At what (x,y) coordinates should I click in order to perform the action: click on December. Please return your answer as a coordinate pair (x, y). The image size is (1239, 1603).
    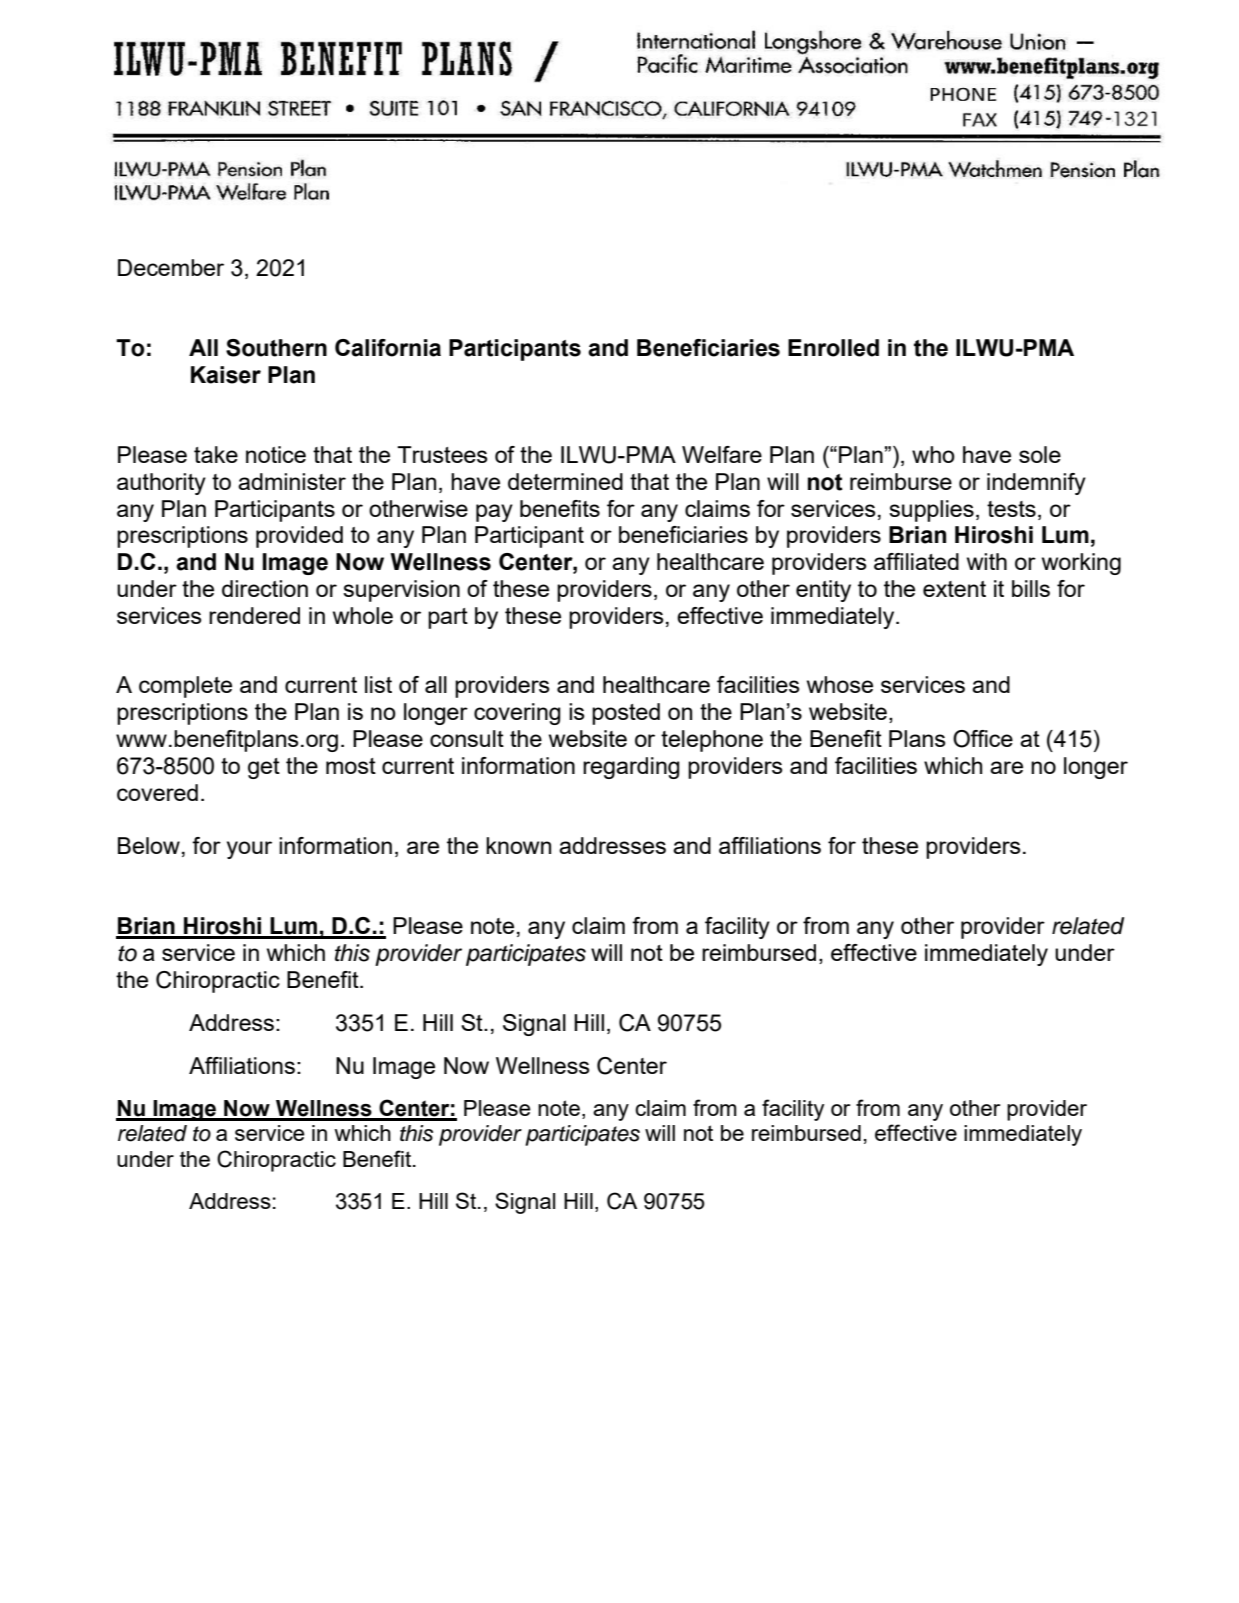
    Looking at the image, I should click on (171, 267).
